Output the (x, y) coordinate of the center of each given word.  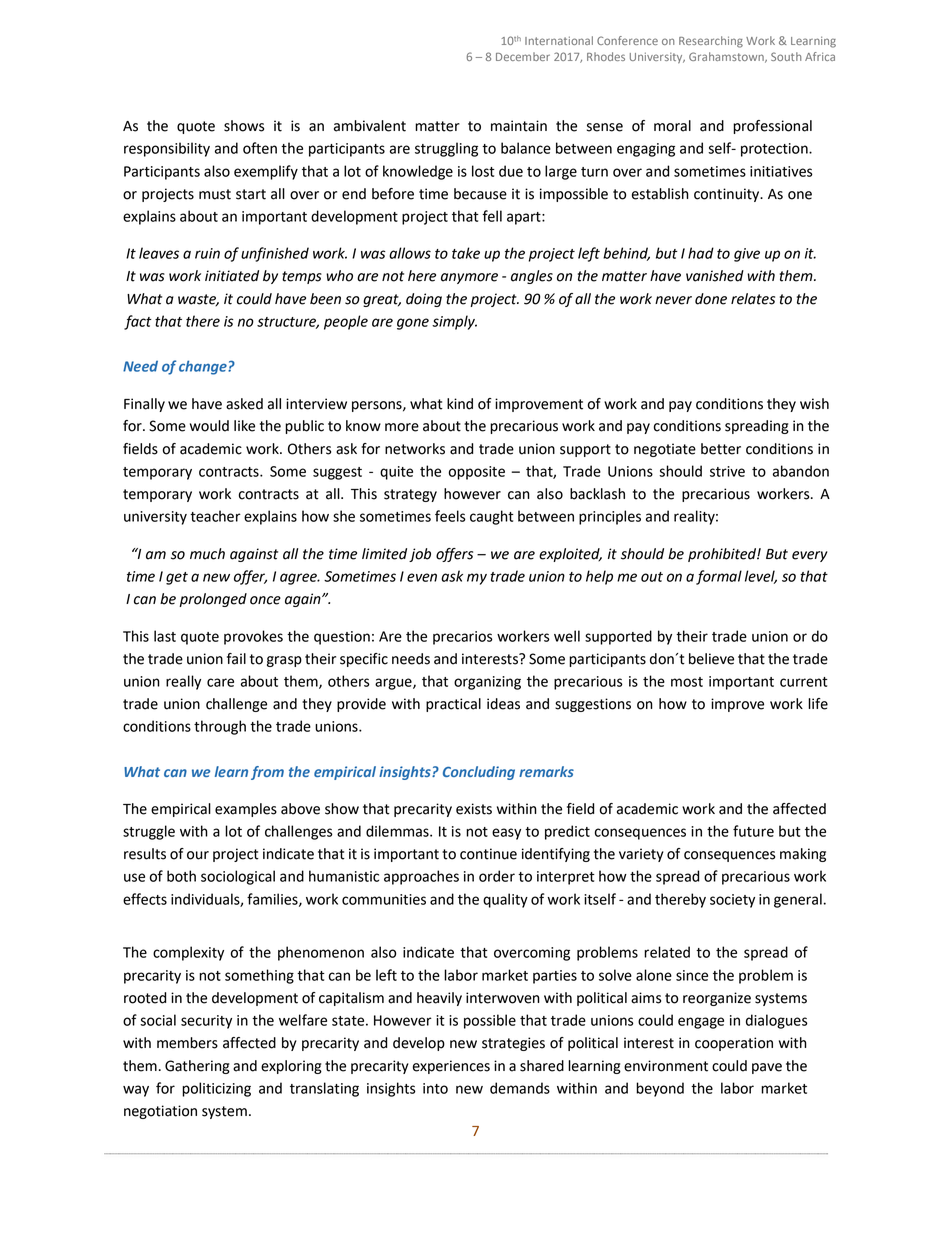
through (220, 727)
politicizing (216, 1089)
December (523, 56)
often (260, 148)
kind (460, 404)
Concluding (479, 773)
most (687, 682)
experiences (451, 1067)
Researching (711, 42)
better (721, 449)
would (209, 426)
